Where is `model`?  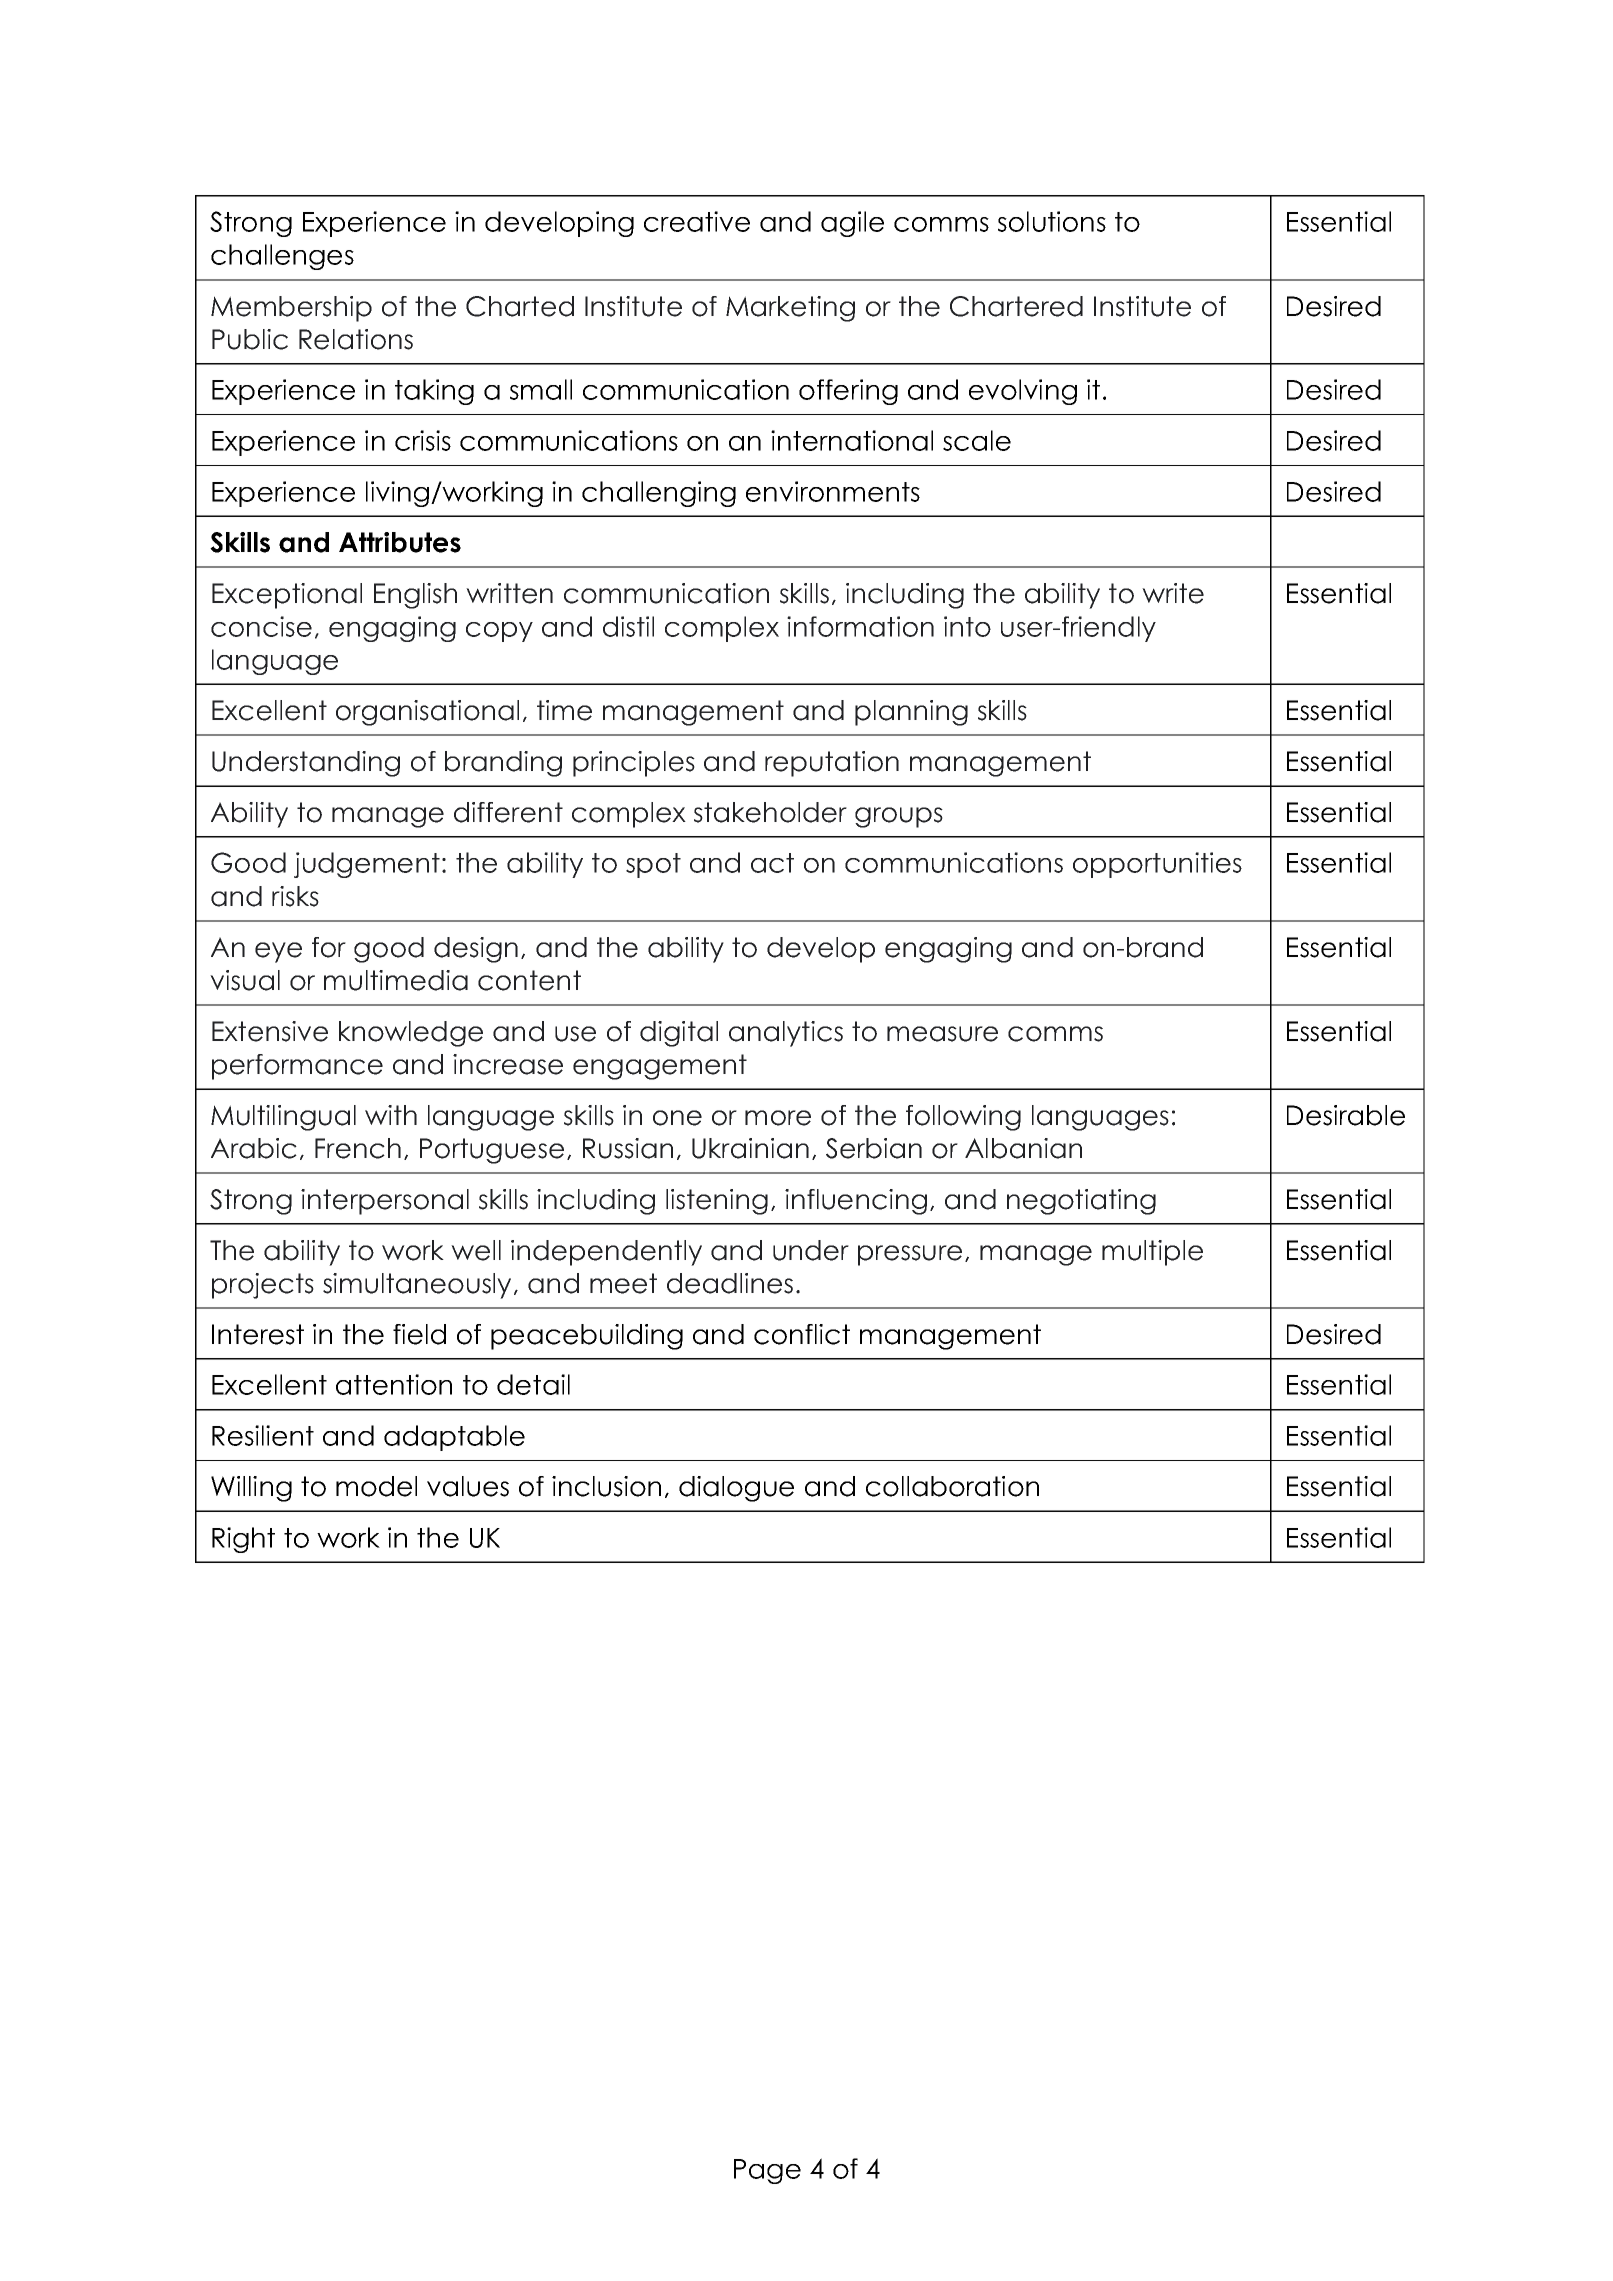 model is located at coordinates (376, 1486).
